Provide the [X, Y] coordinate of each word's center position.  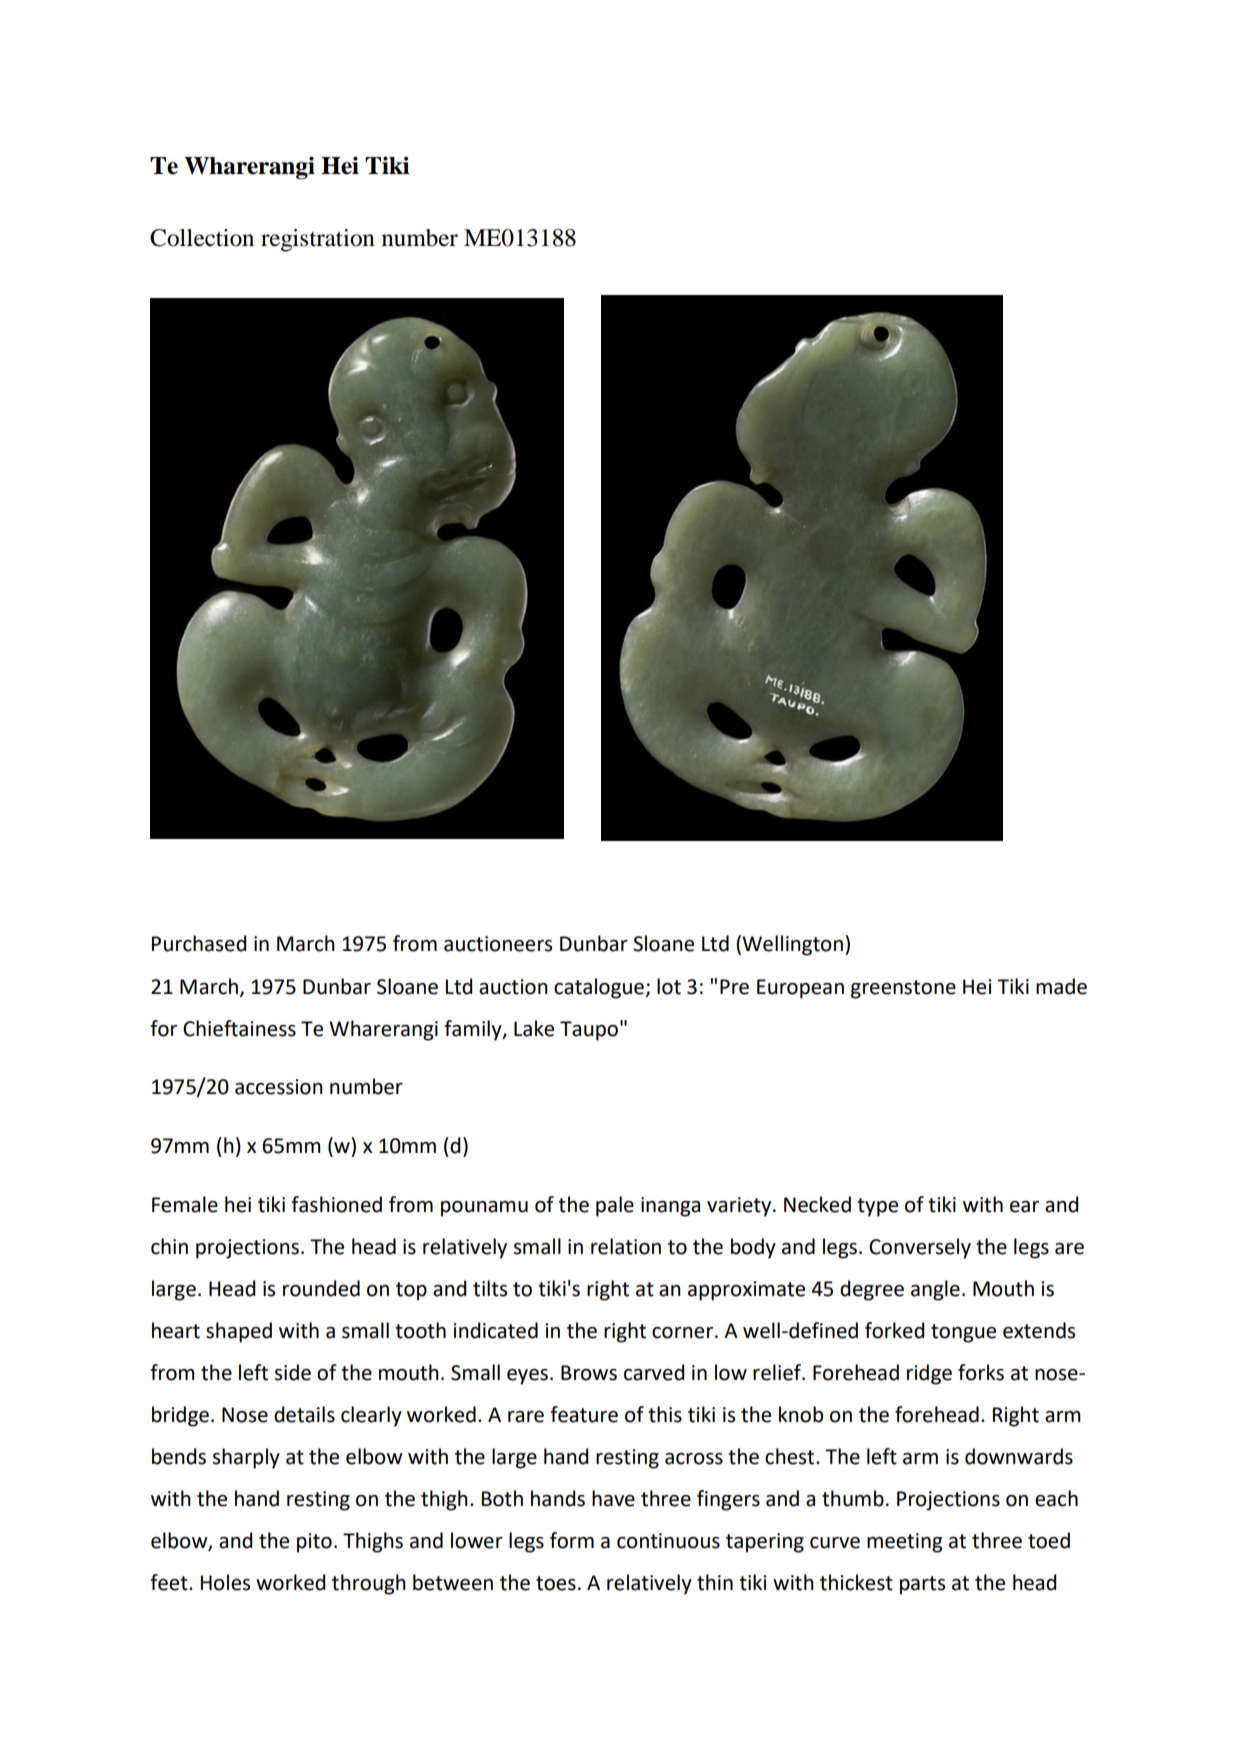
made [1061, 986]
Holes [225, 1582]
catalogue [599, 988]
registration [318, 240]
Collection [202, 238]
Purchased [199, 943]
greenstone [903, 989]
